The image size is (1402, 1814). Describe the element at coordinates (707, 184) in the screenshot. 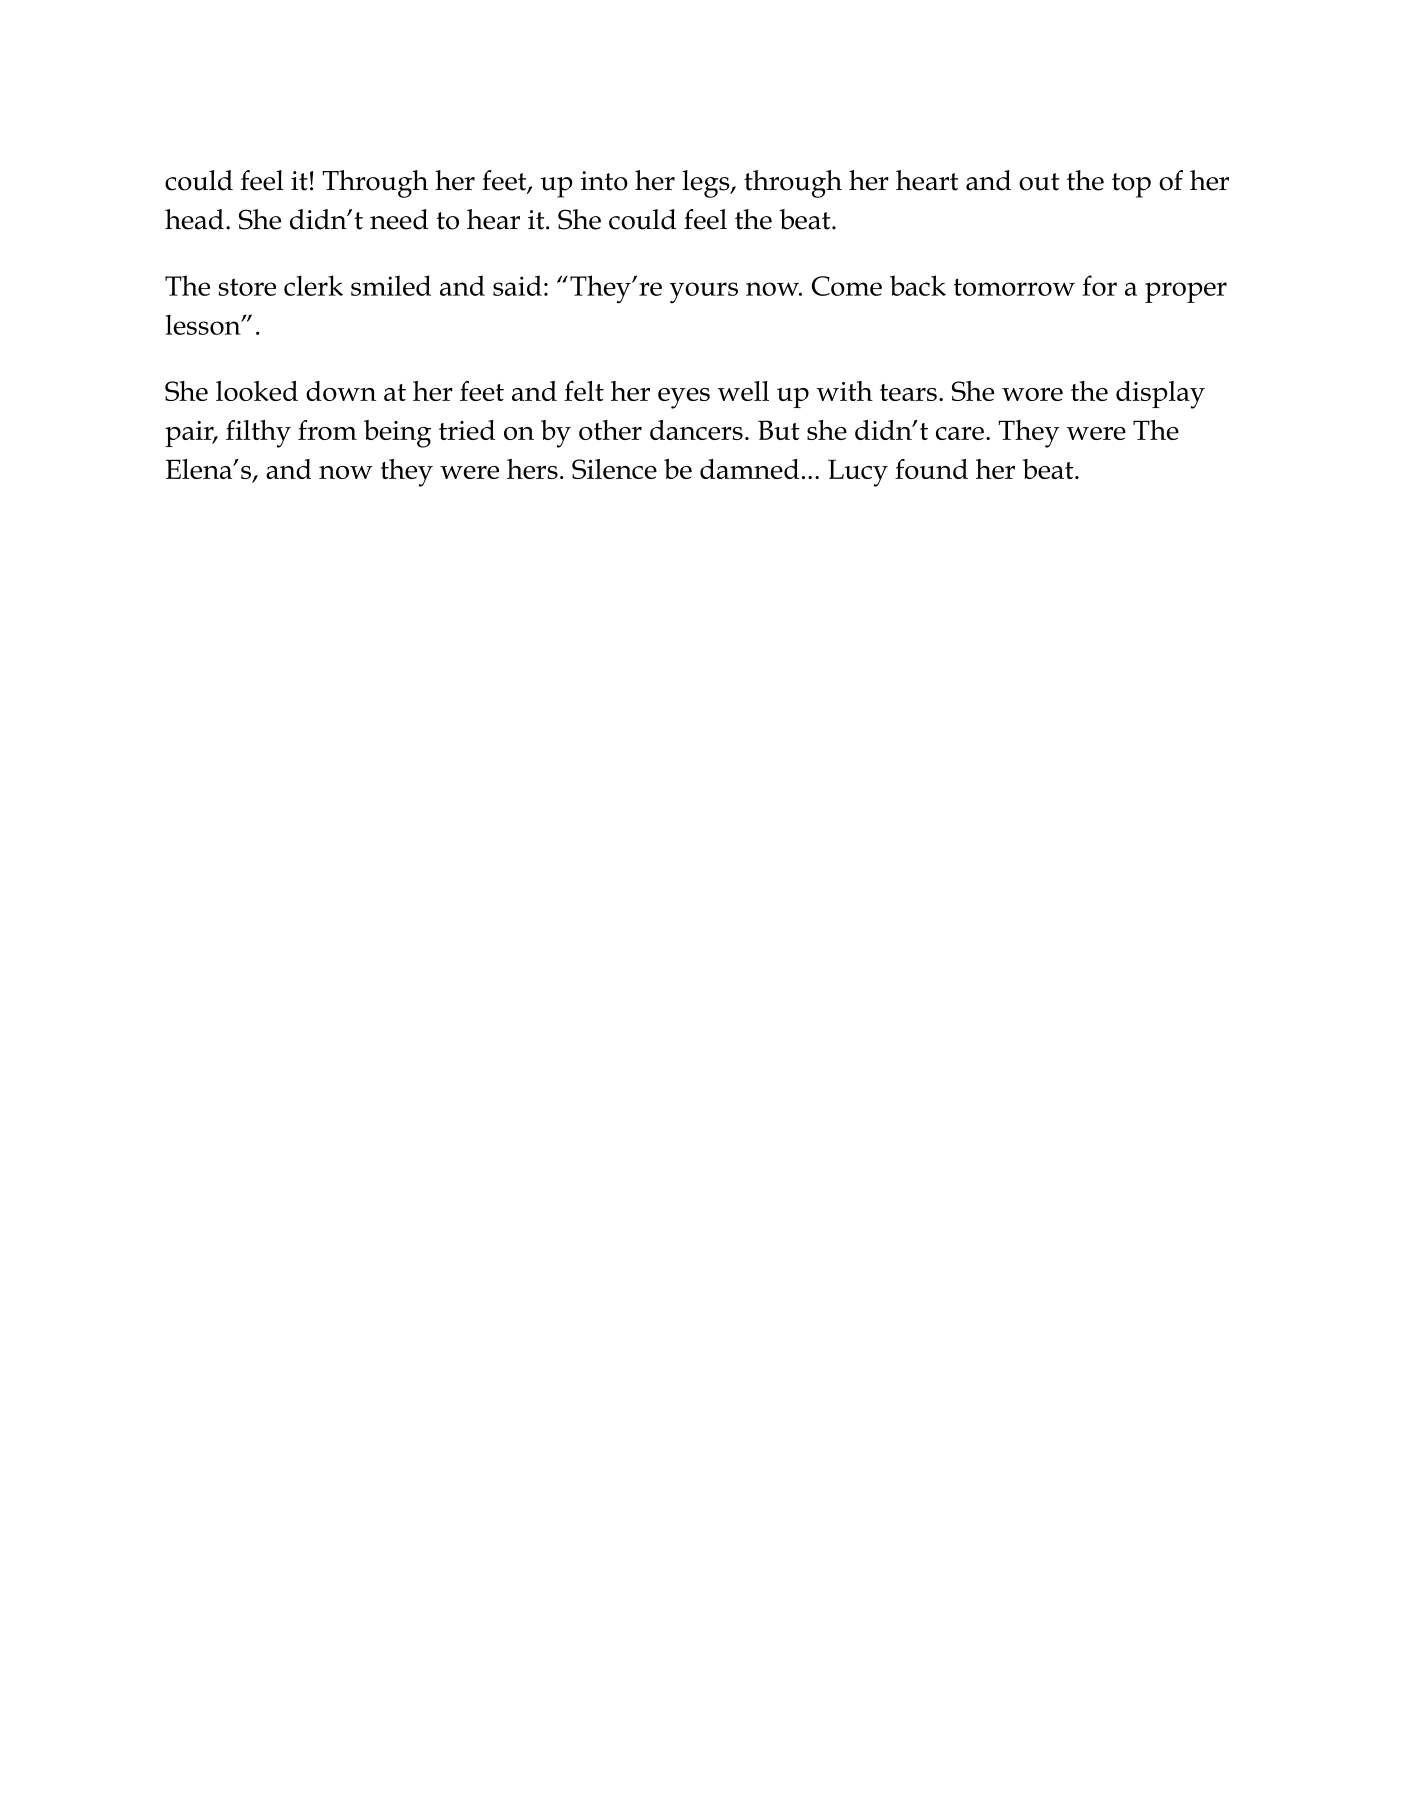

I see `legs` at that location.
